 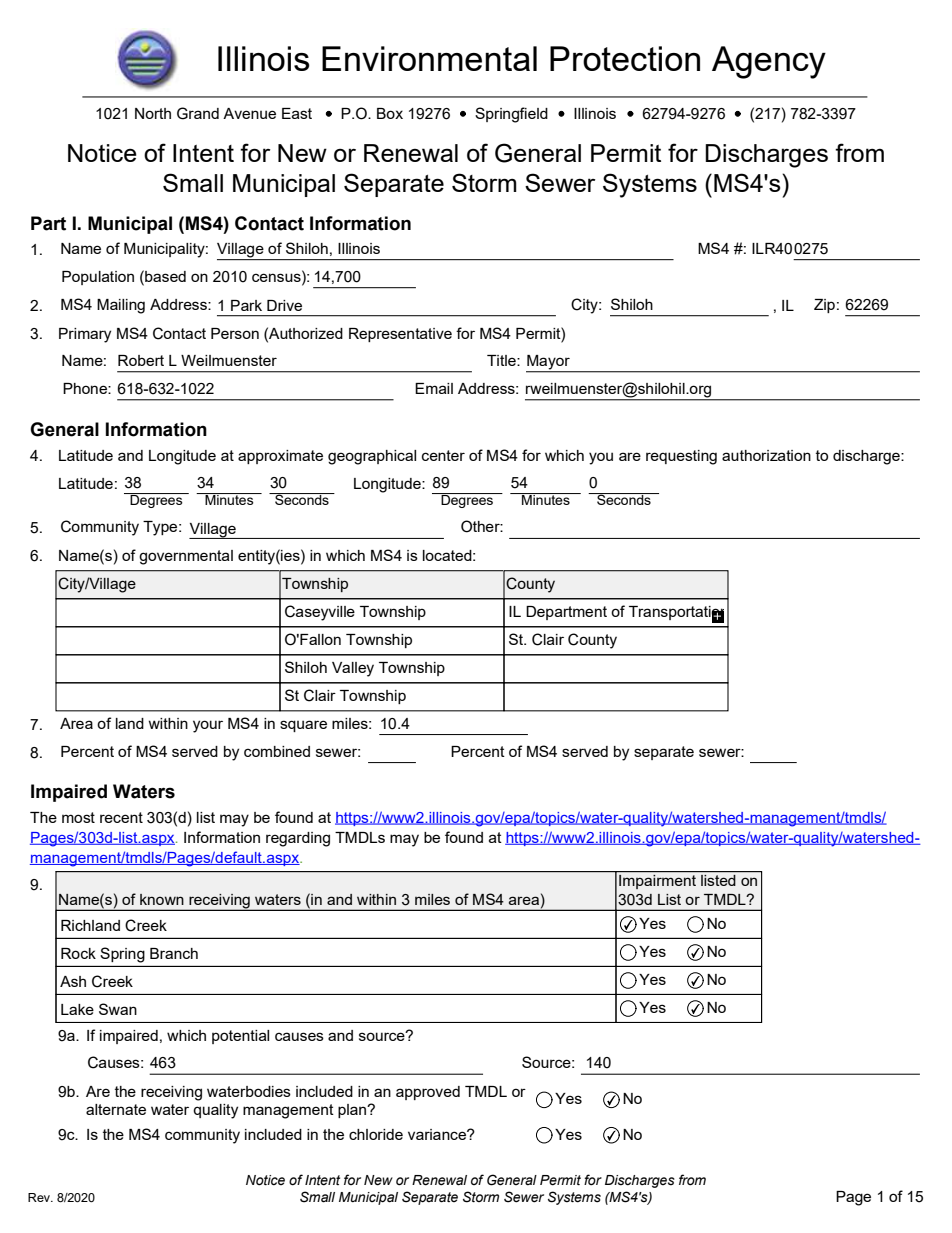 What do you see at coordinates (116, 1109) in the image?
I see `alternate` at bounding box center [116, 1109].
